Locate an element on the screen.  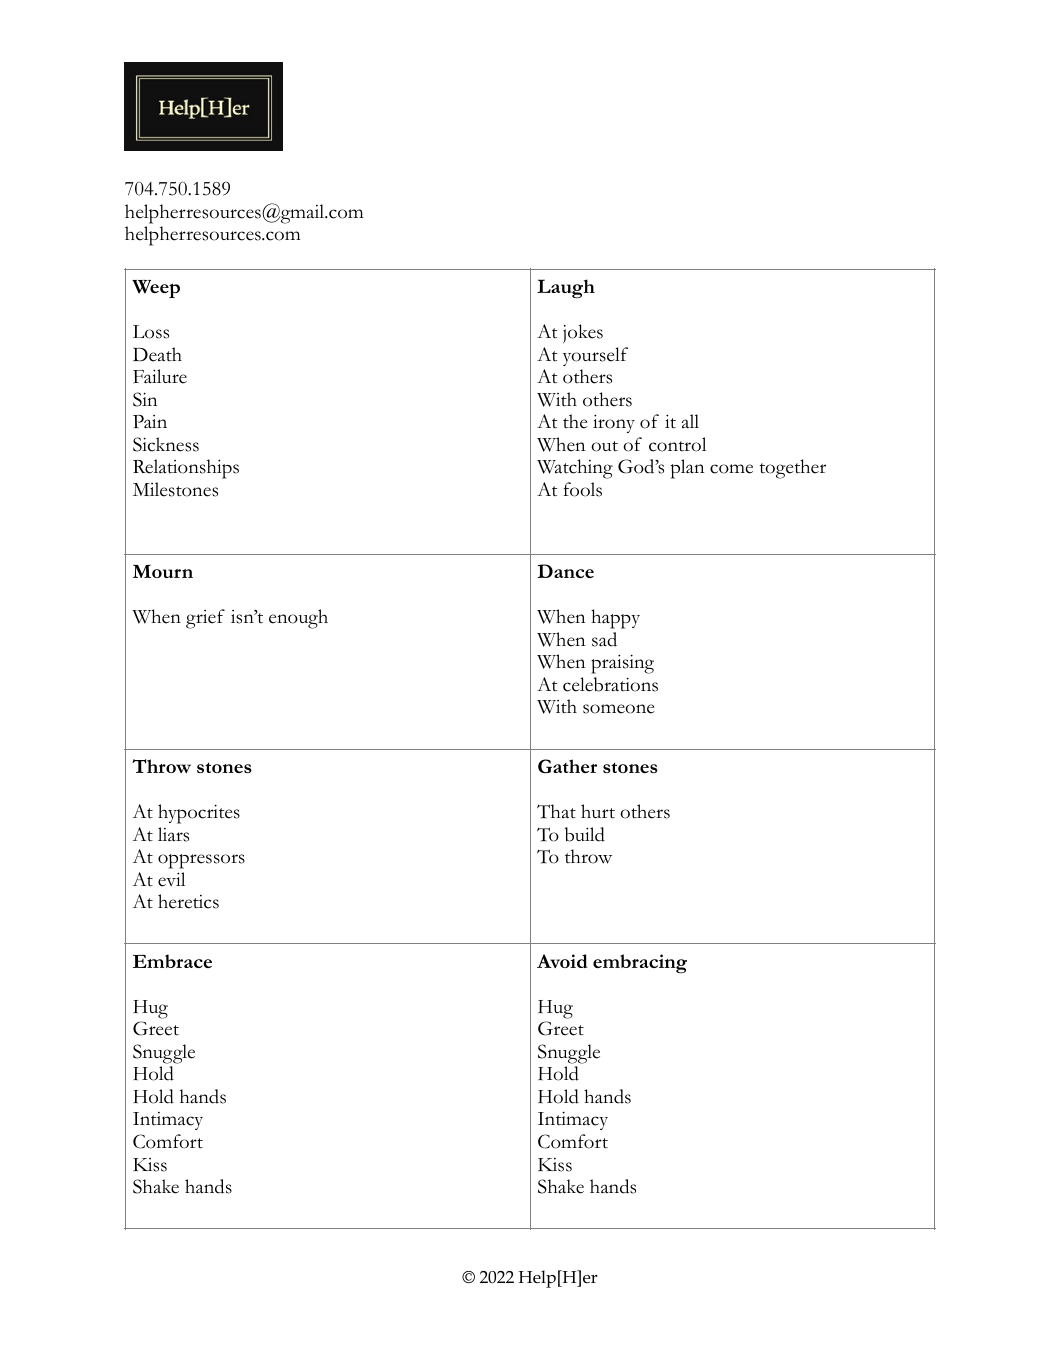
Laugh is located at coordinates (566, 289).
